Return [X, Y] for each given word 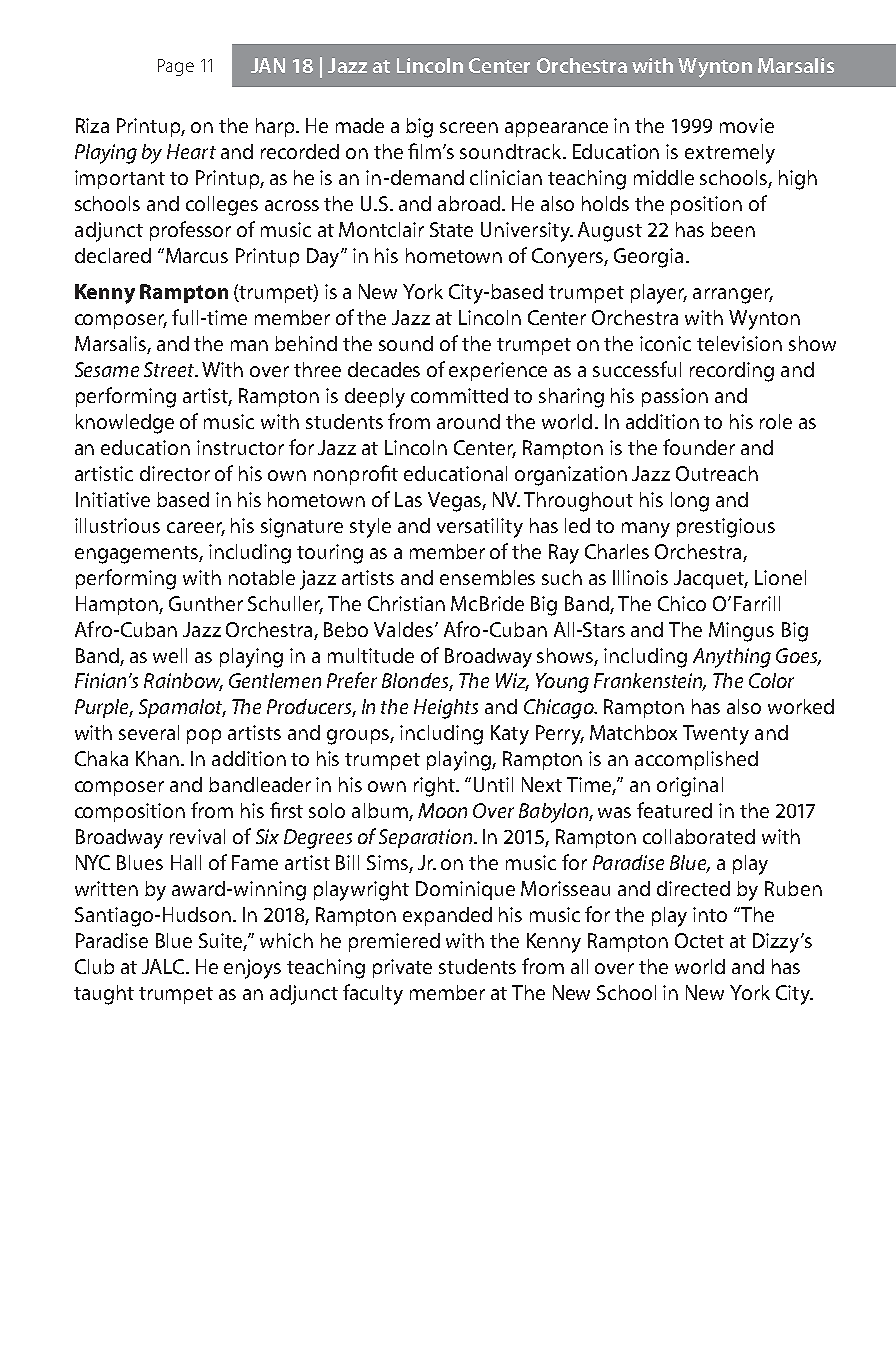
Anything [732, 658]
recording [732, 372]
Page [176, 67]
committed [459, 395]
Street [170, 369]
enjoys [252, 969]
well [170, 655]
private [402, 968]
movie [747, 125]
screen [469, 127]
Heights [446, 709]
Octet [699, 940]
